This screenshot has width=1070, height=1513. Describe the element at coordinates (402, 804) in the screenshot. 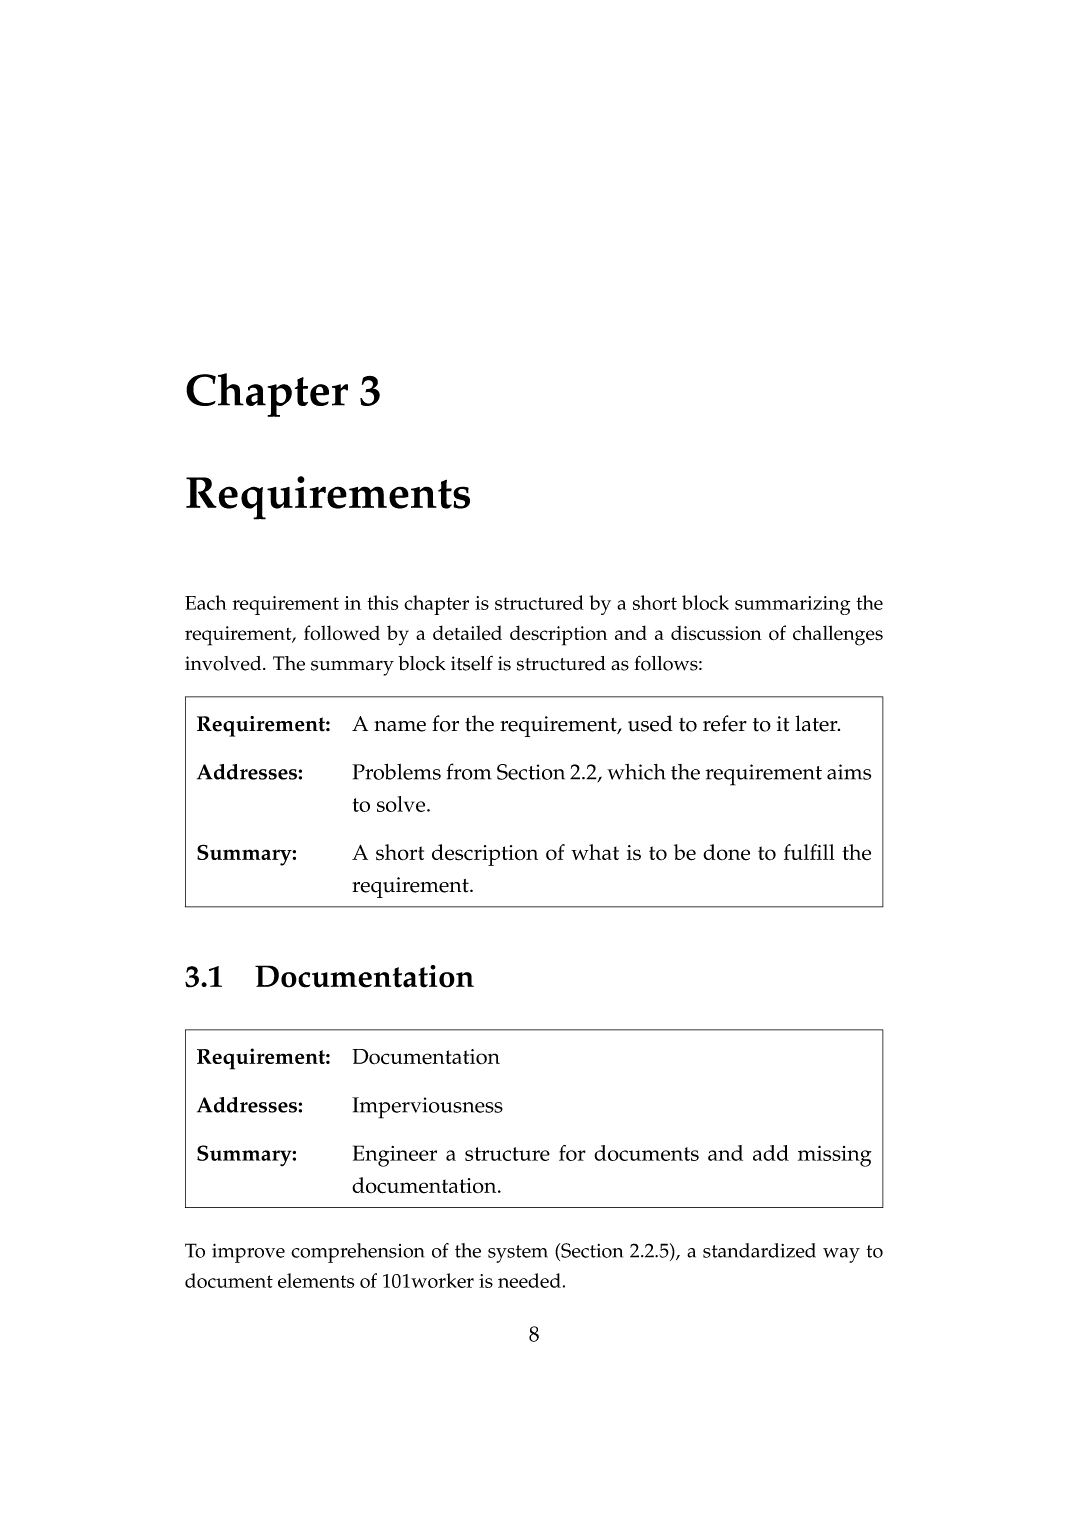

I see `solve` at that location.
